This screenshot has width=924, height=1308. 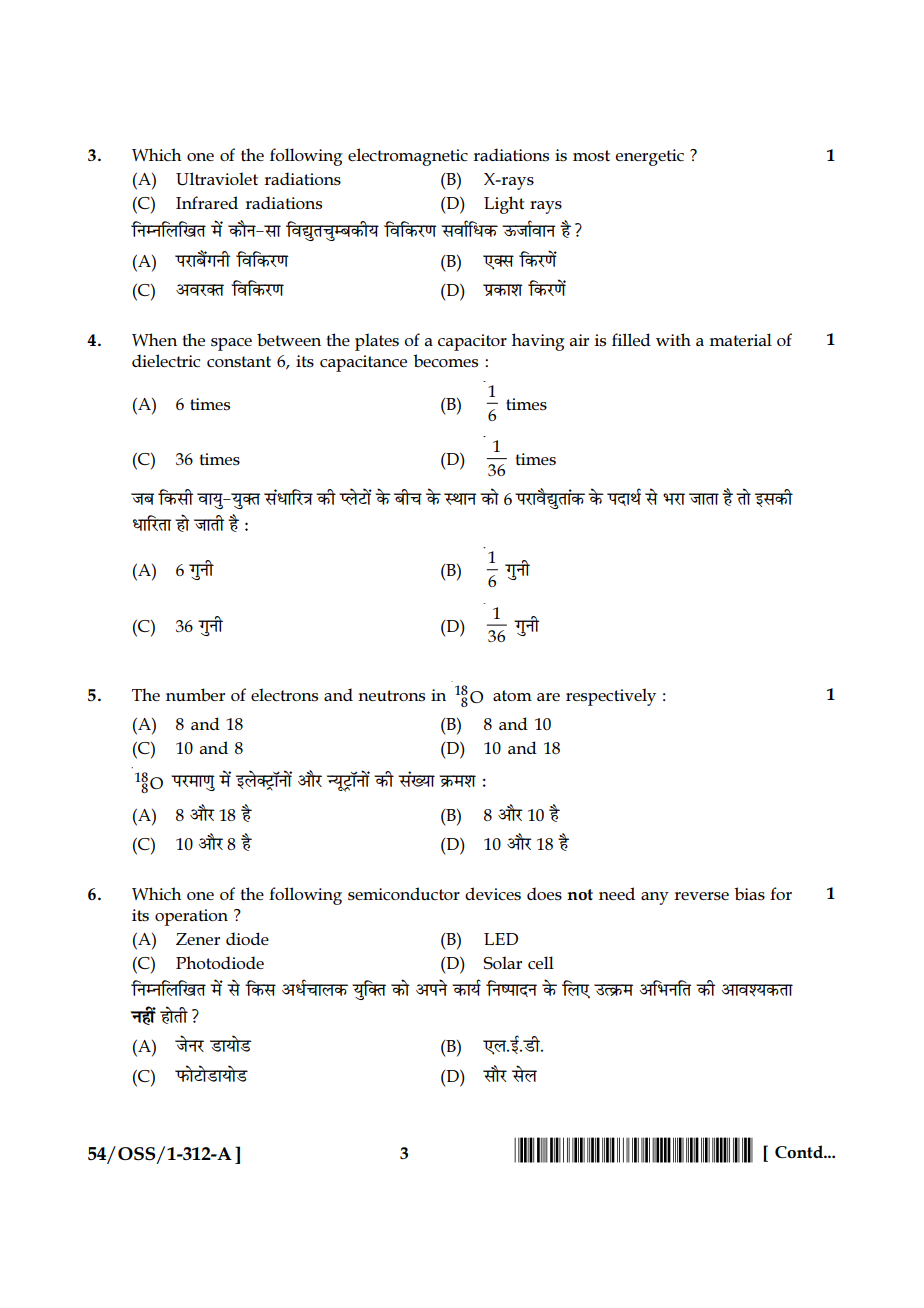 I want to click on with, so click(x=673, y=339).
